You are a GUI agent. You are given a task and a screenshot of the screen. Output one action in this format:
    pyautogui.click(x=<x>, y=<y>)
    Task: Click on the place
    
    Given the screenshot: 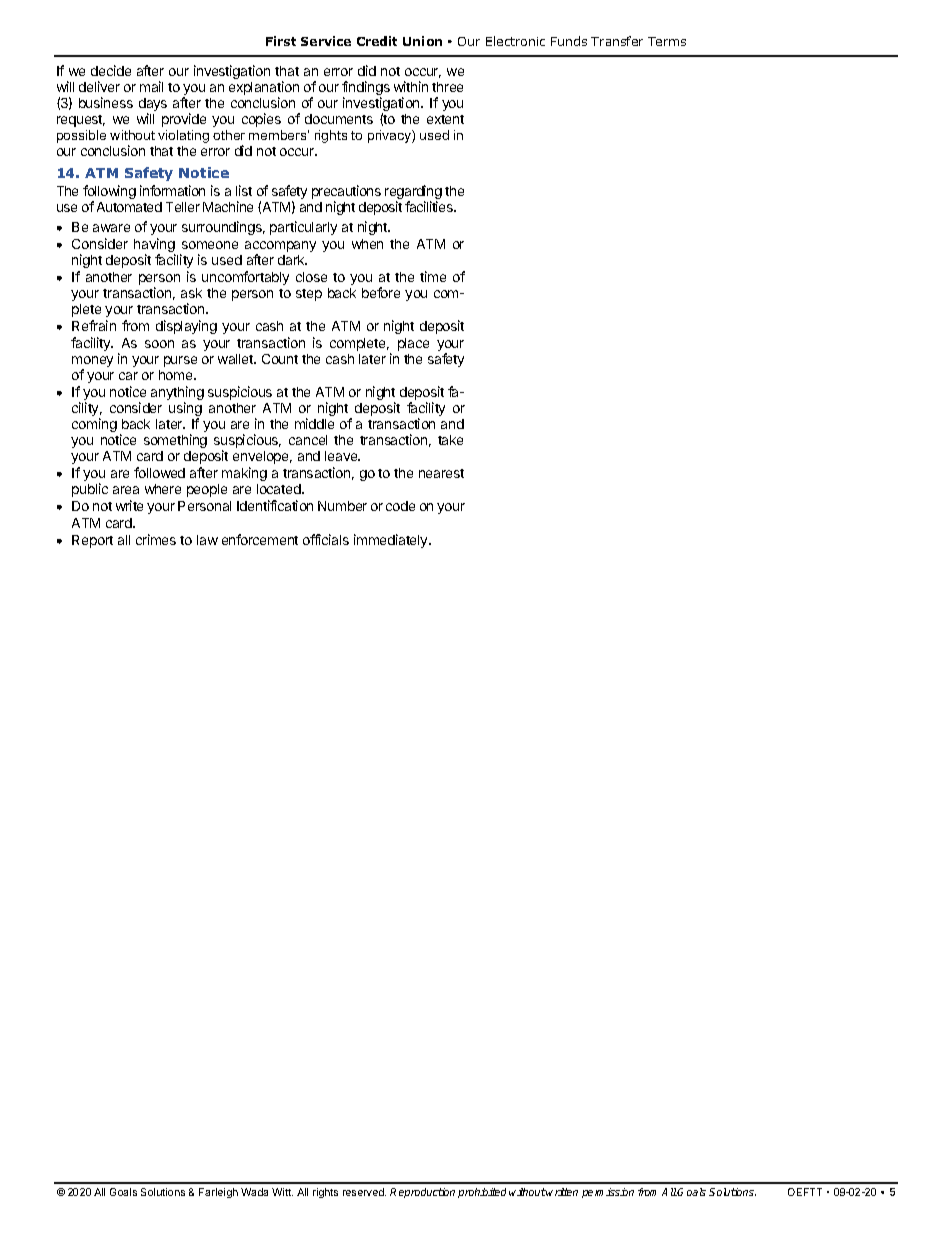 What is the action you would take?
    pyautogui.click(x=413, y=344)
